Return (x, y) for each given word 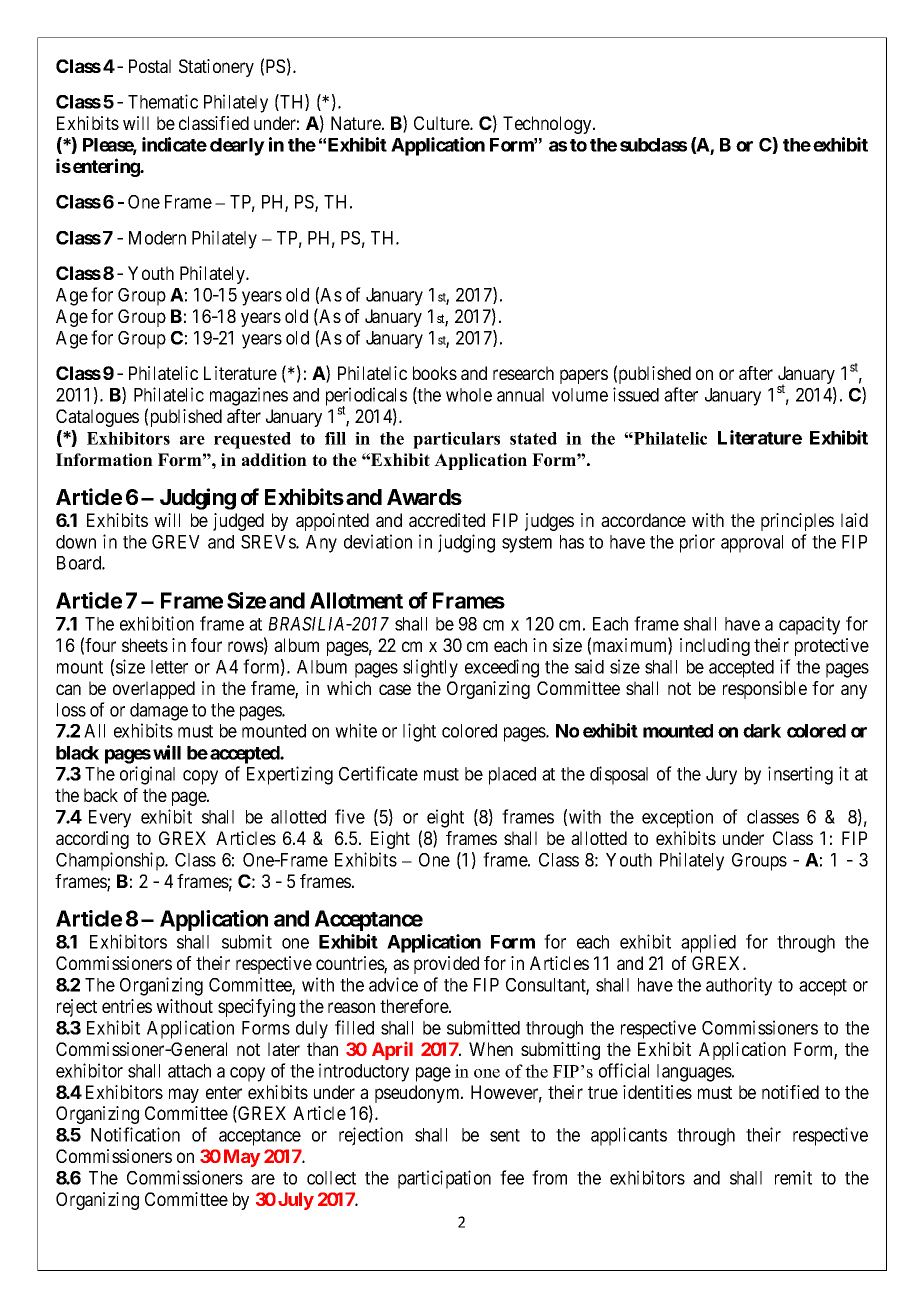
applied (708, 943)
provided (446, 965)
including (715, 647)
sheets (145, 645)
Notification (135, 1134)
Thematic (163, 101)
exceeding (502, 668)
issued (636, 394)
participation (444, 1179)
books (435, 373)
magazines (249, 396)
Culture (442, 123)
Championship (111, 861)
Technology (548, 125)
